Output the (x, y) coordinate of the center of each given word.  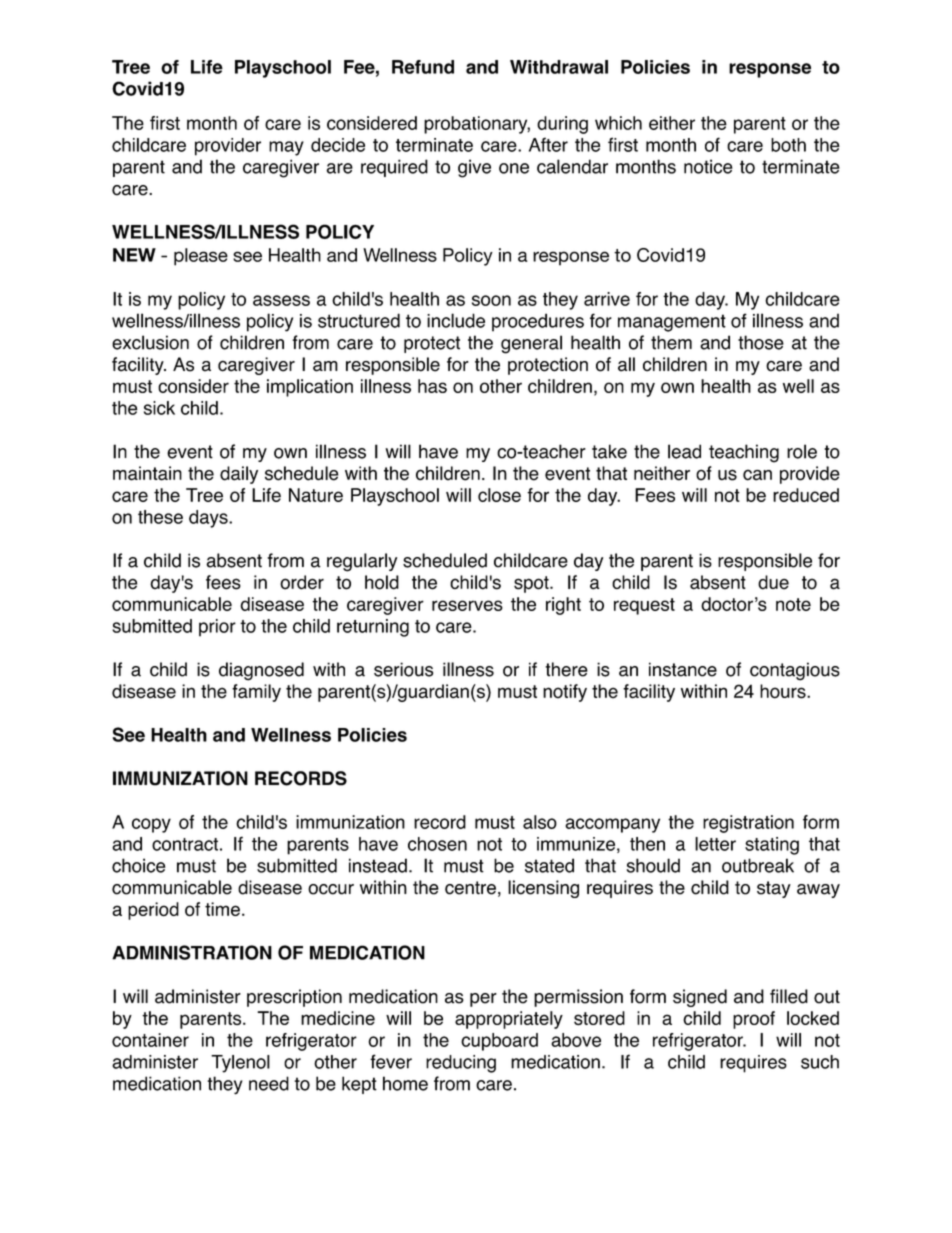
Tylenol (240, 1064)
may (286, 148)
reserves (467, 605)
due (773, 582)
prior (217, 628)
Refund (423, 67)
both (788, 145)
